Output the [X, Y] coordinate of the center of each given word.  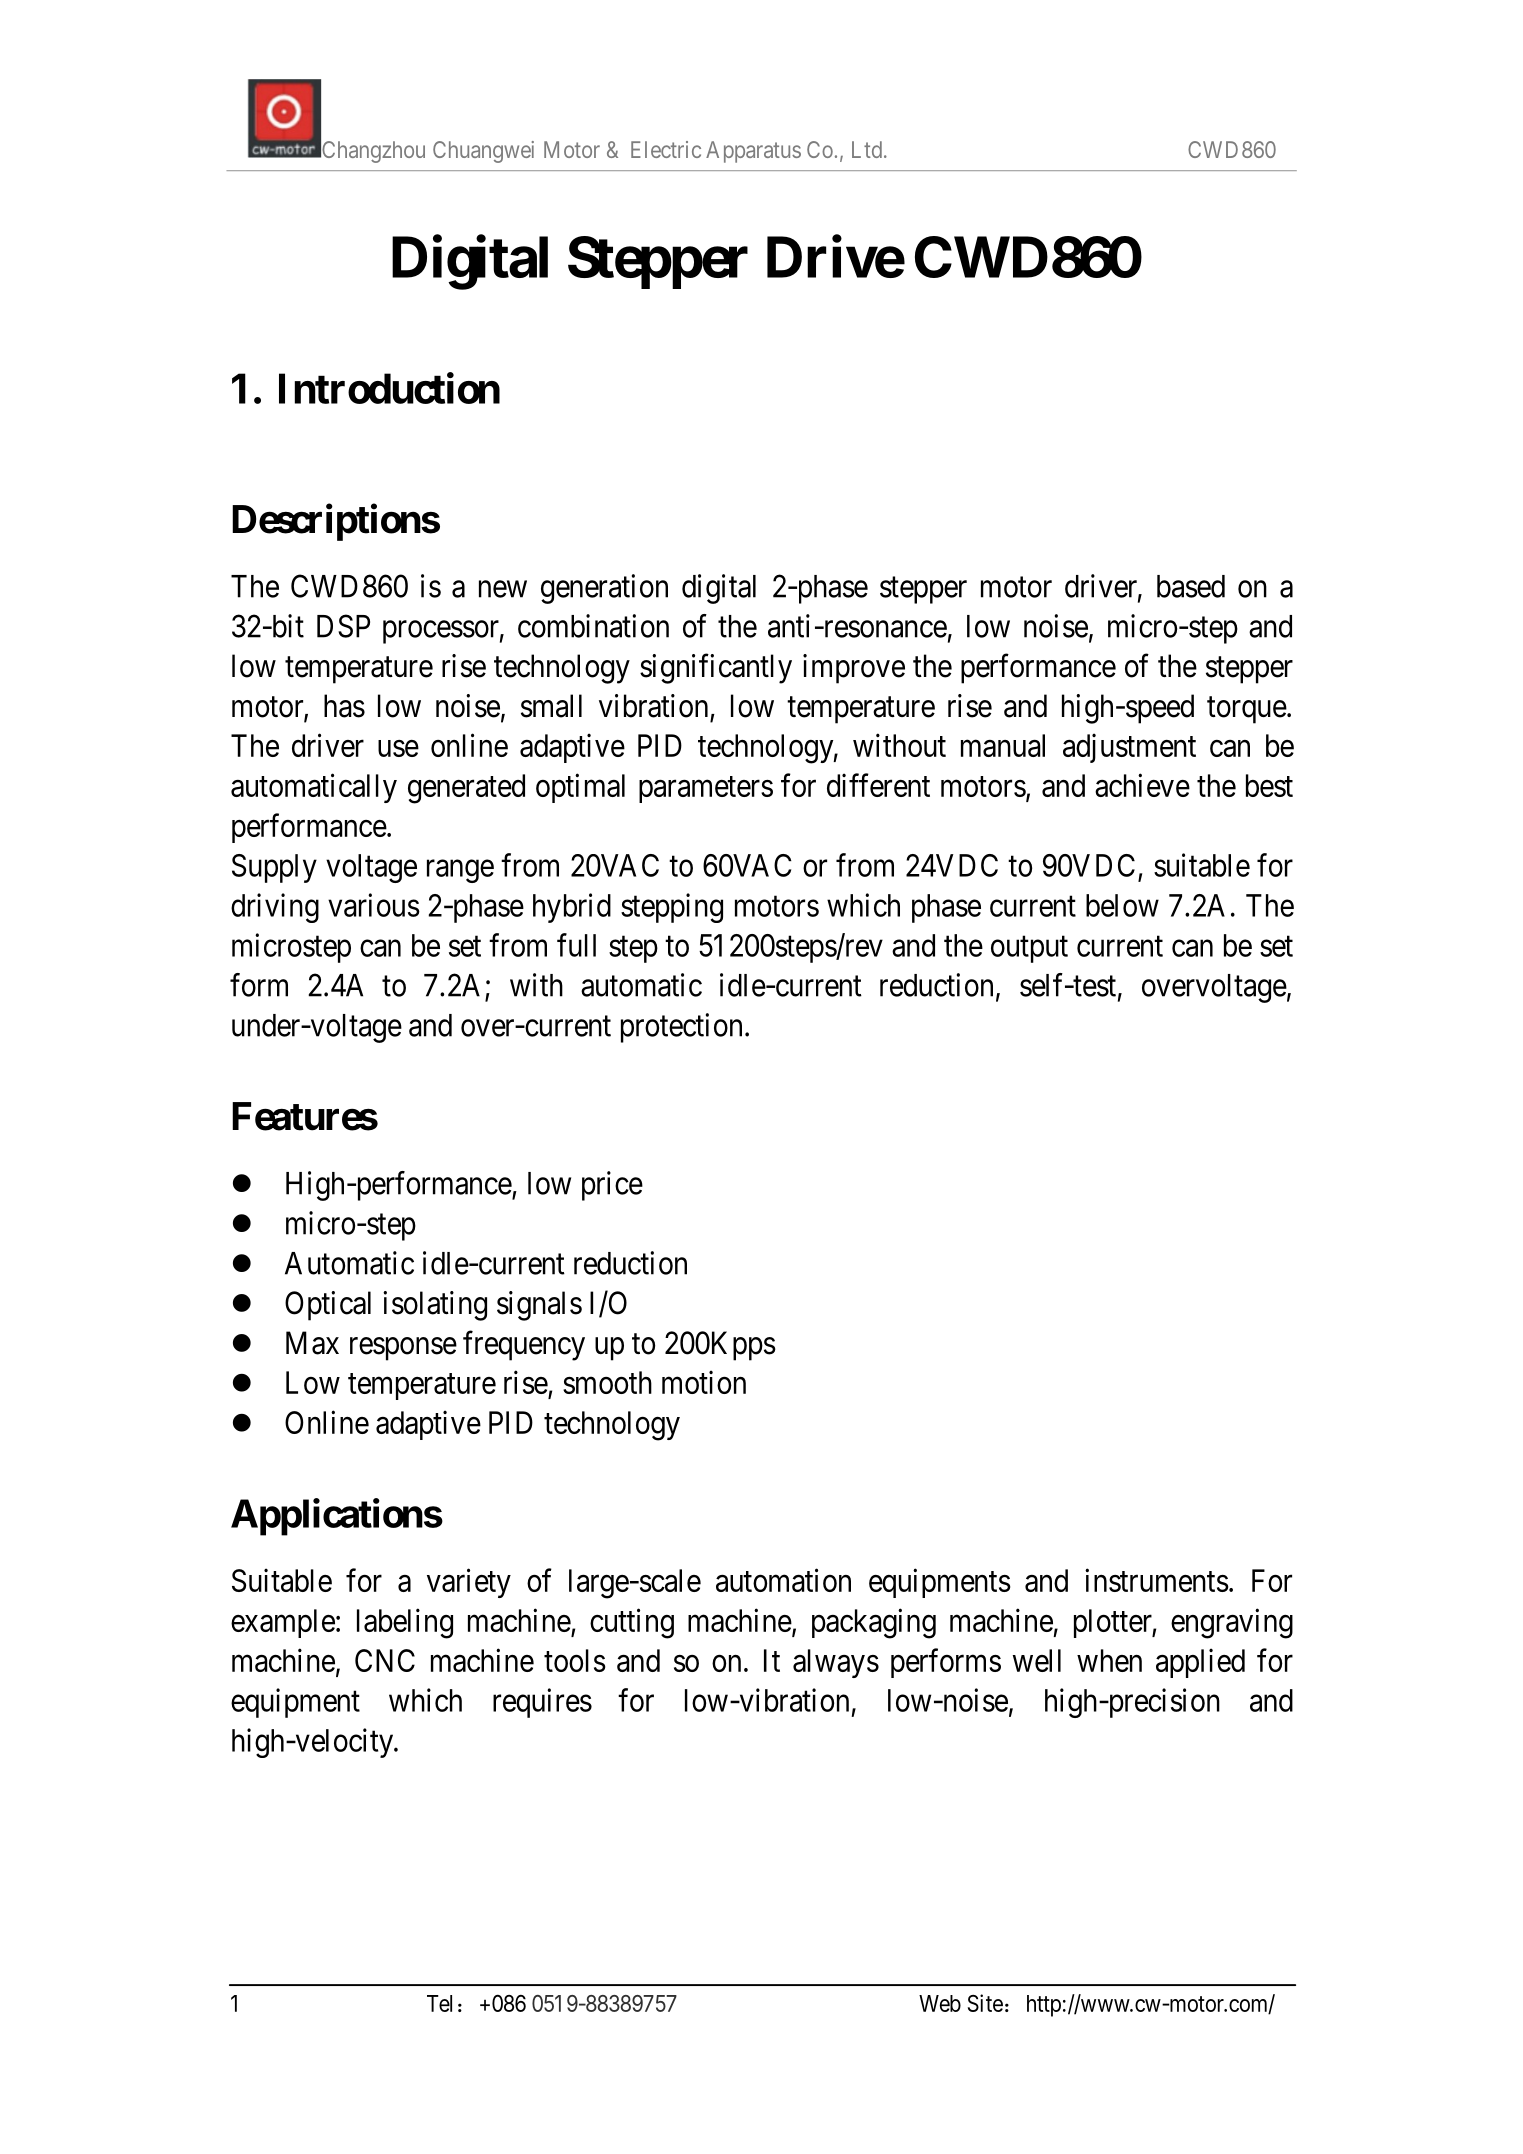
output [1029, 949]
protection [681, 1028]
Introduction [389, 388]
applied [1200, 1663]
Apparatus [753, 152]
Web [940, 2003]
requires [542, 1703]
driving [275, 908]
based [1191, 586]
